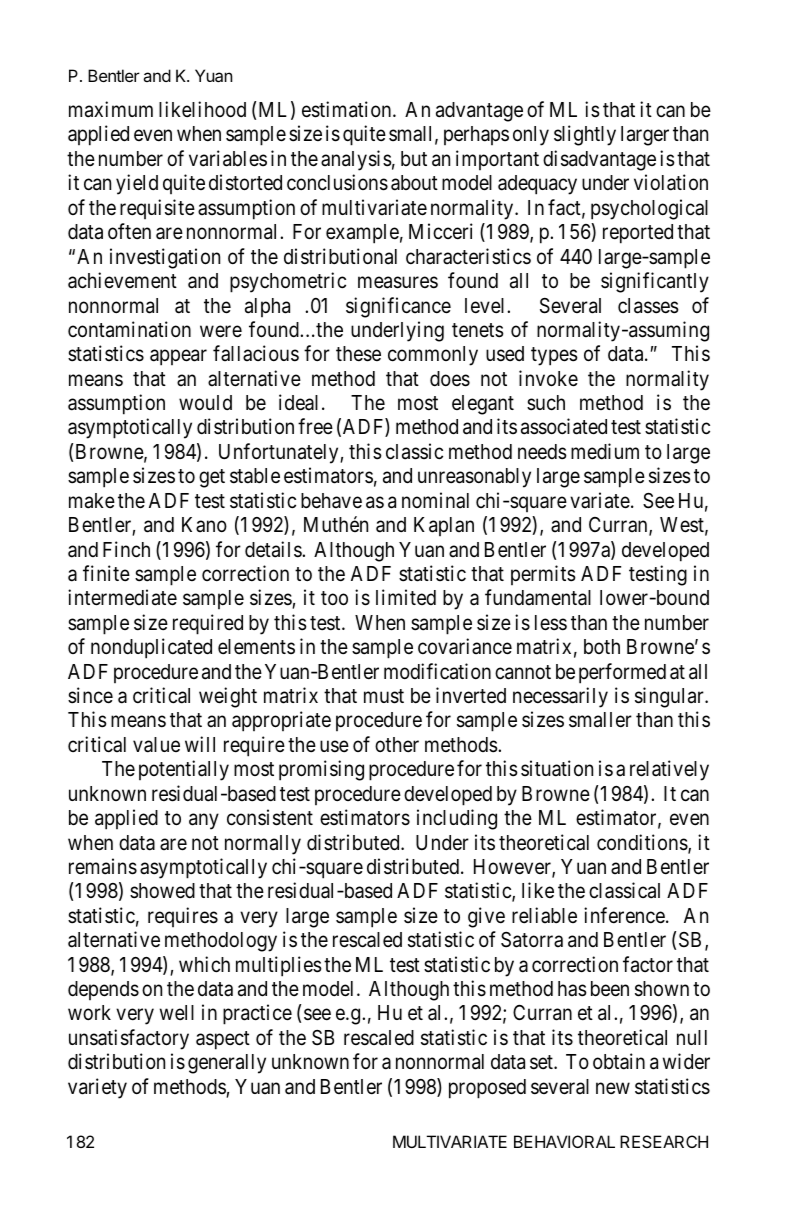 This page has height=1217, width=811. What do you see at coordinates (585, 135) in the page?
I see `slightly` at bounding box center [585, 135].
